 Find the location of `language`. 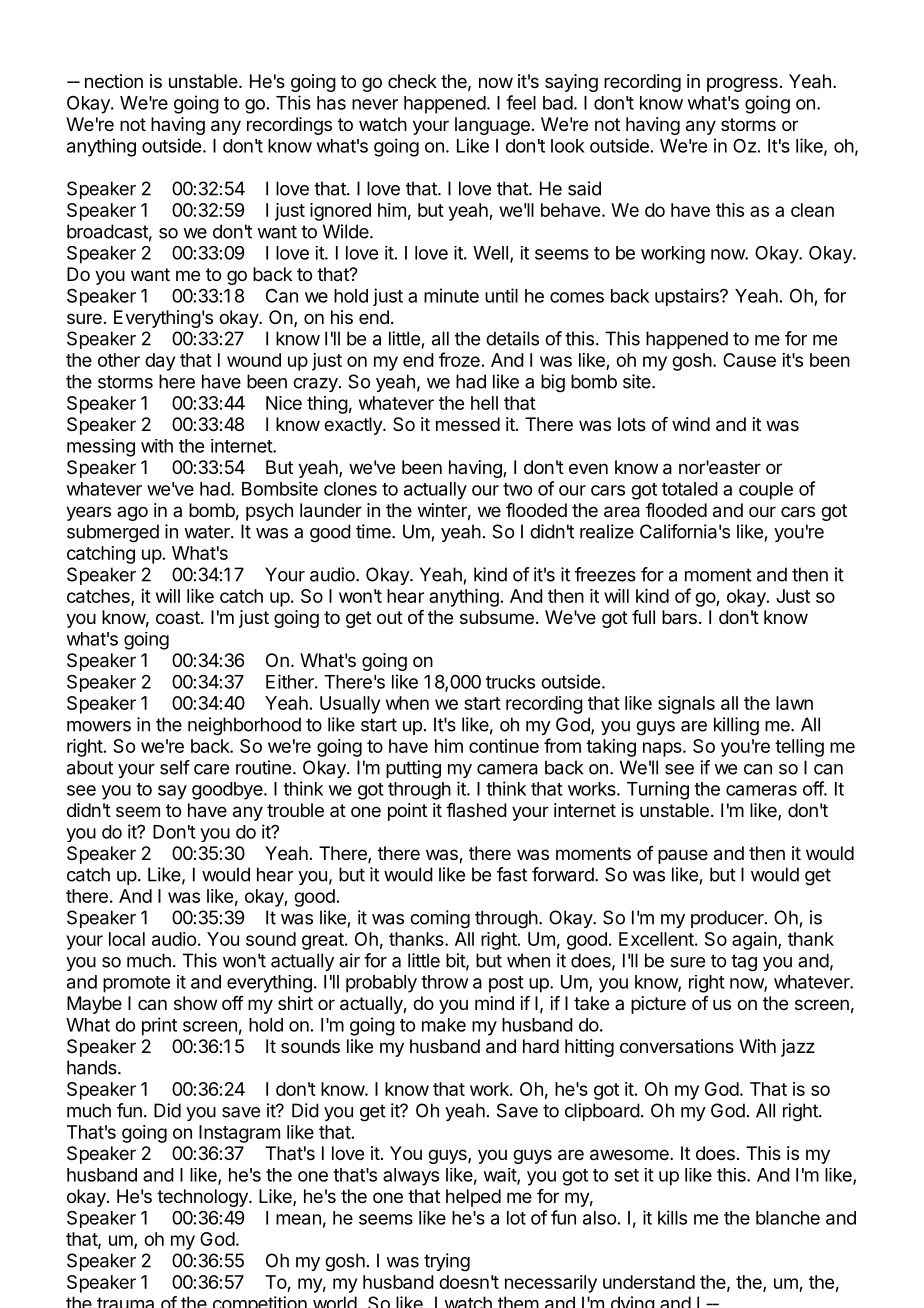

language is located at coordinates (492, 126).
